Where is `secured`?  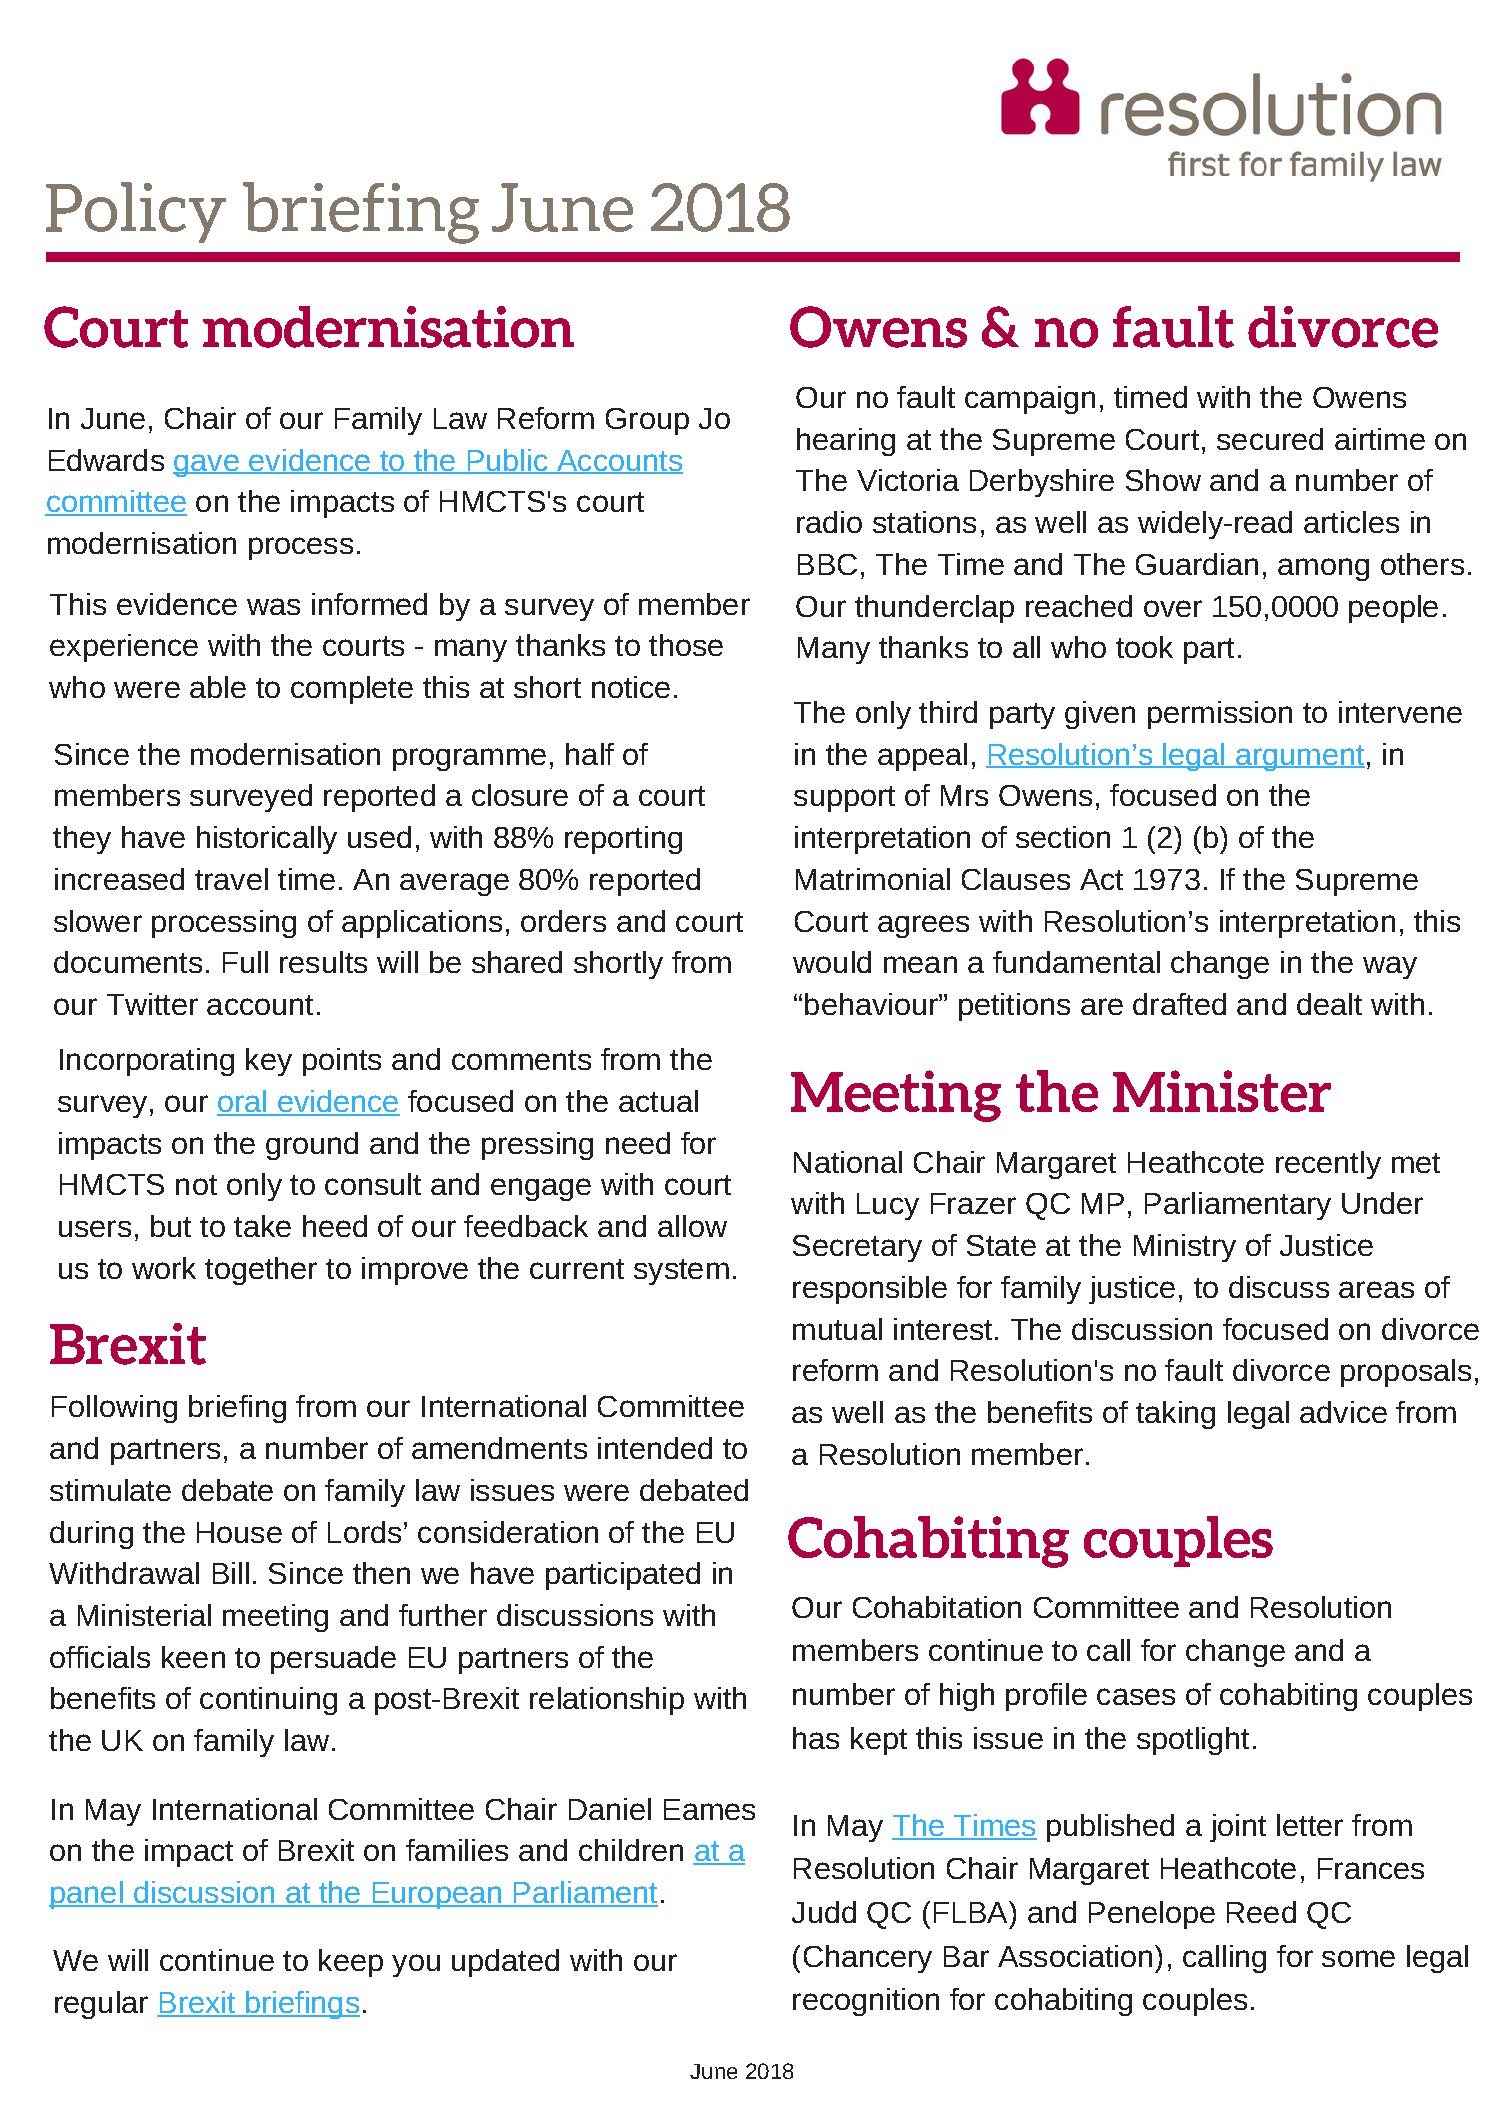
secured is located at coordinates (1270, 439).
